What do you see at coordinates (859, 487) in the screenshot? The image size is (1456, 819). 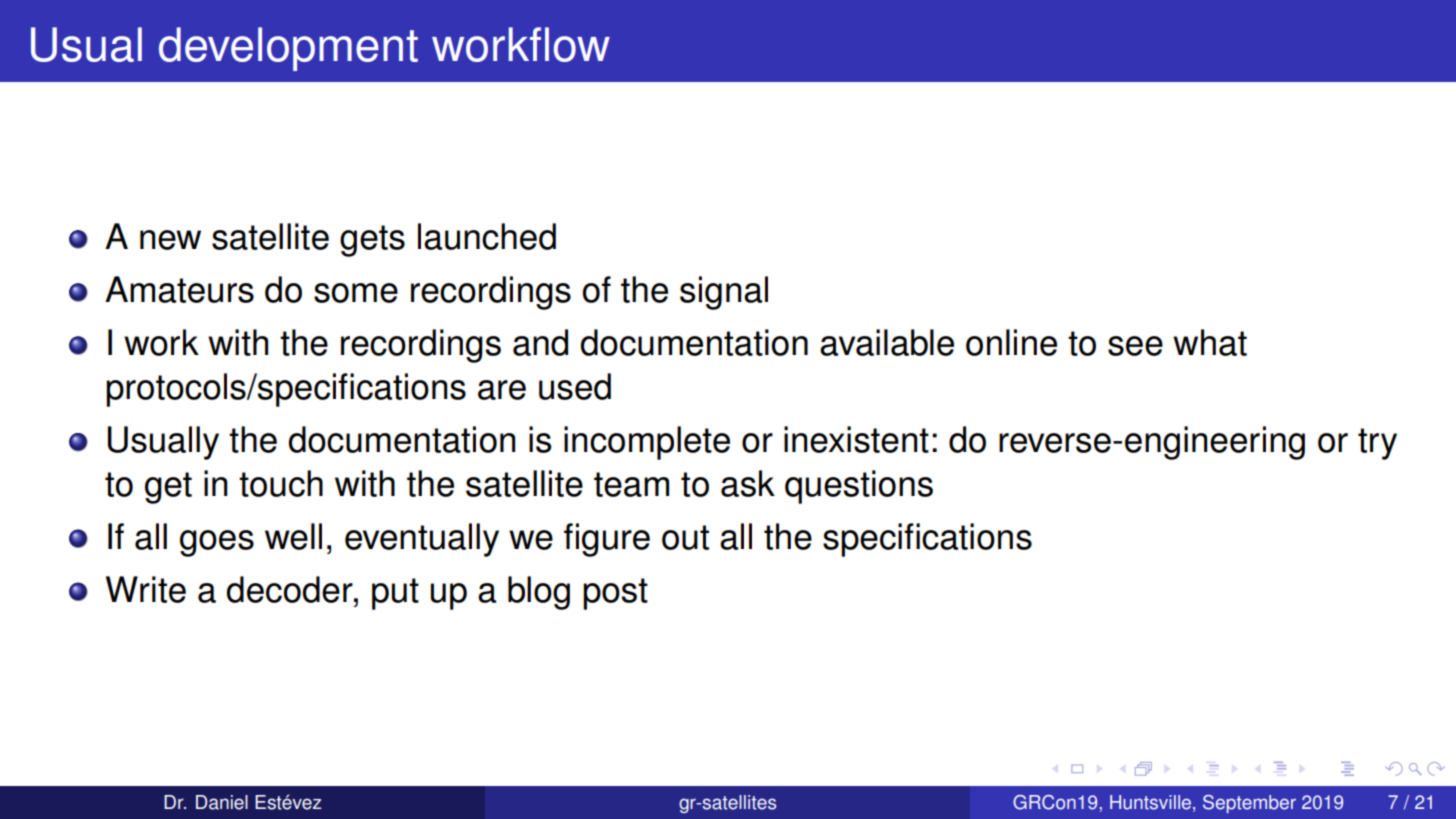 I see `questions` at bounding box center [859, 487].
